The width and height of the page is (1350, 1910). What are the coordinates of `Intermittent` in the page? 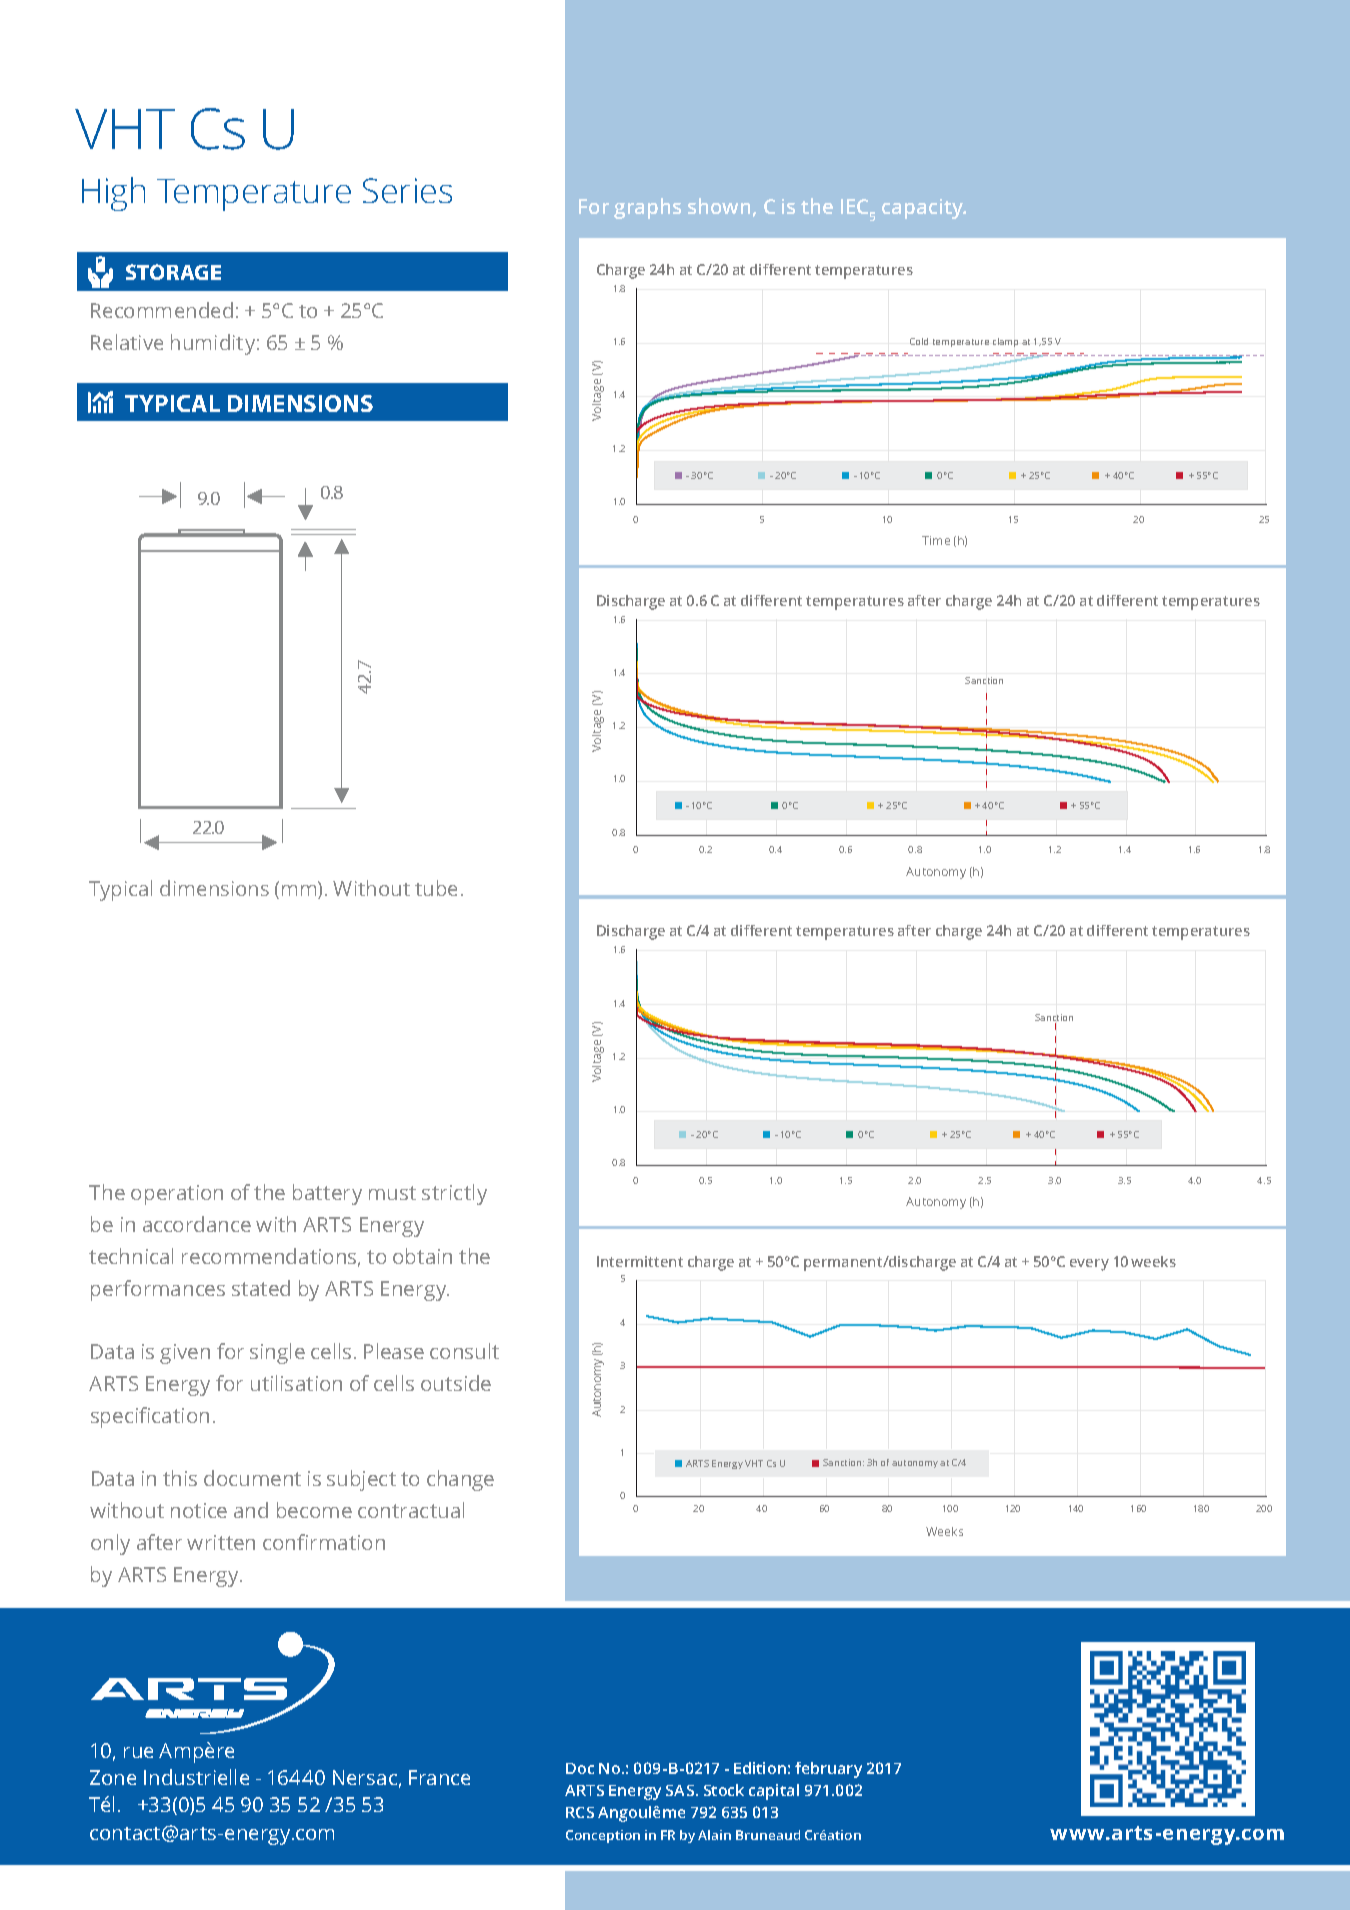 It's located at (640, 1261).
